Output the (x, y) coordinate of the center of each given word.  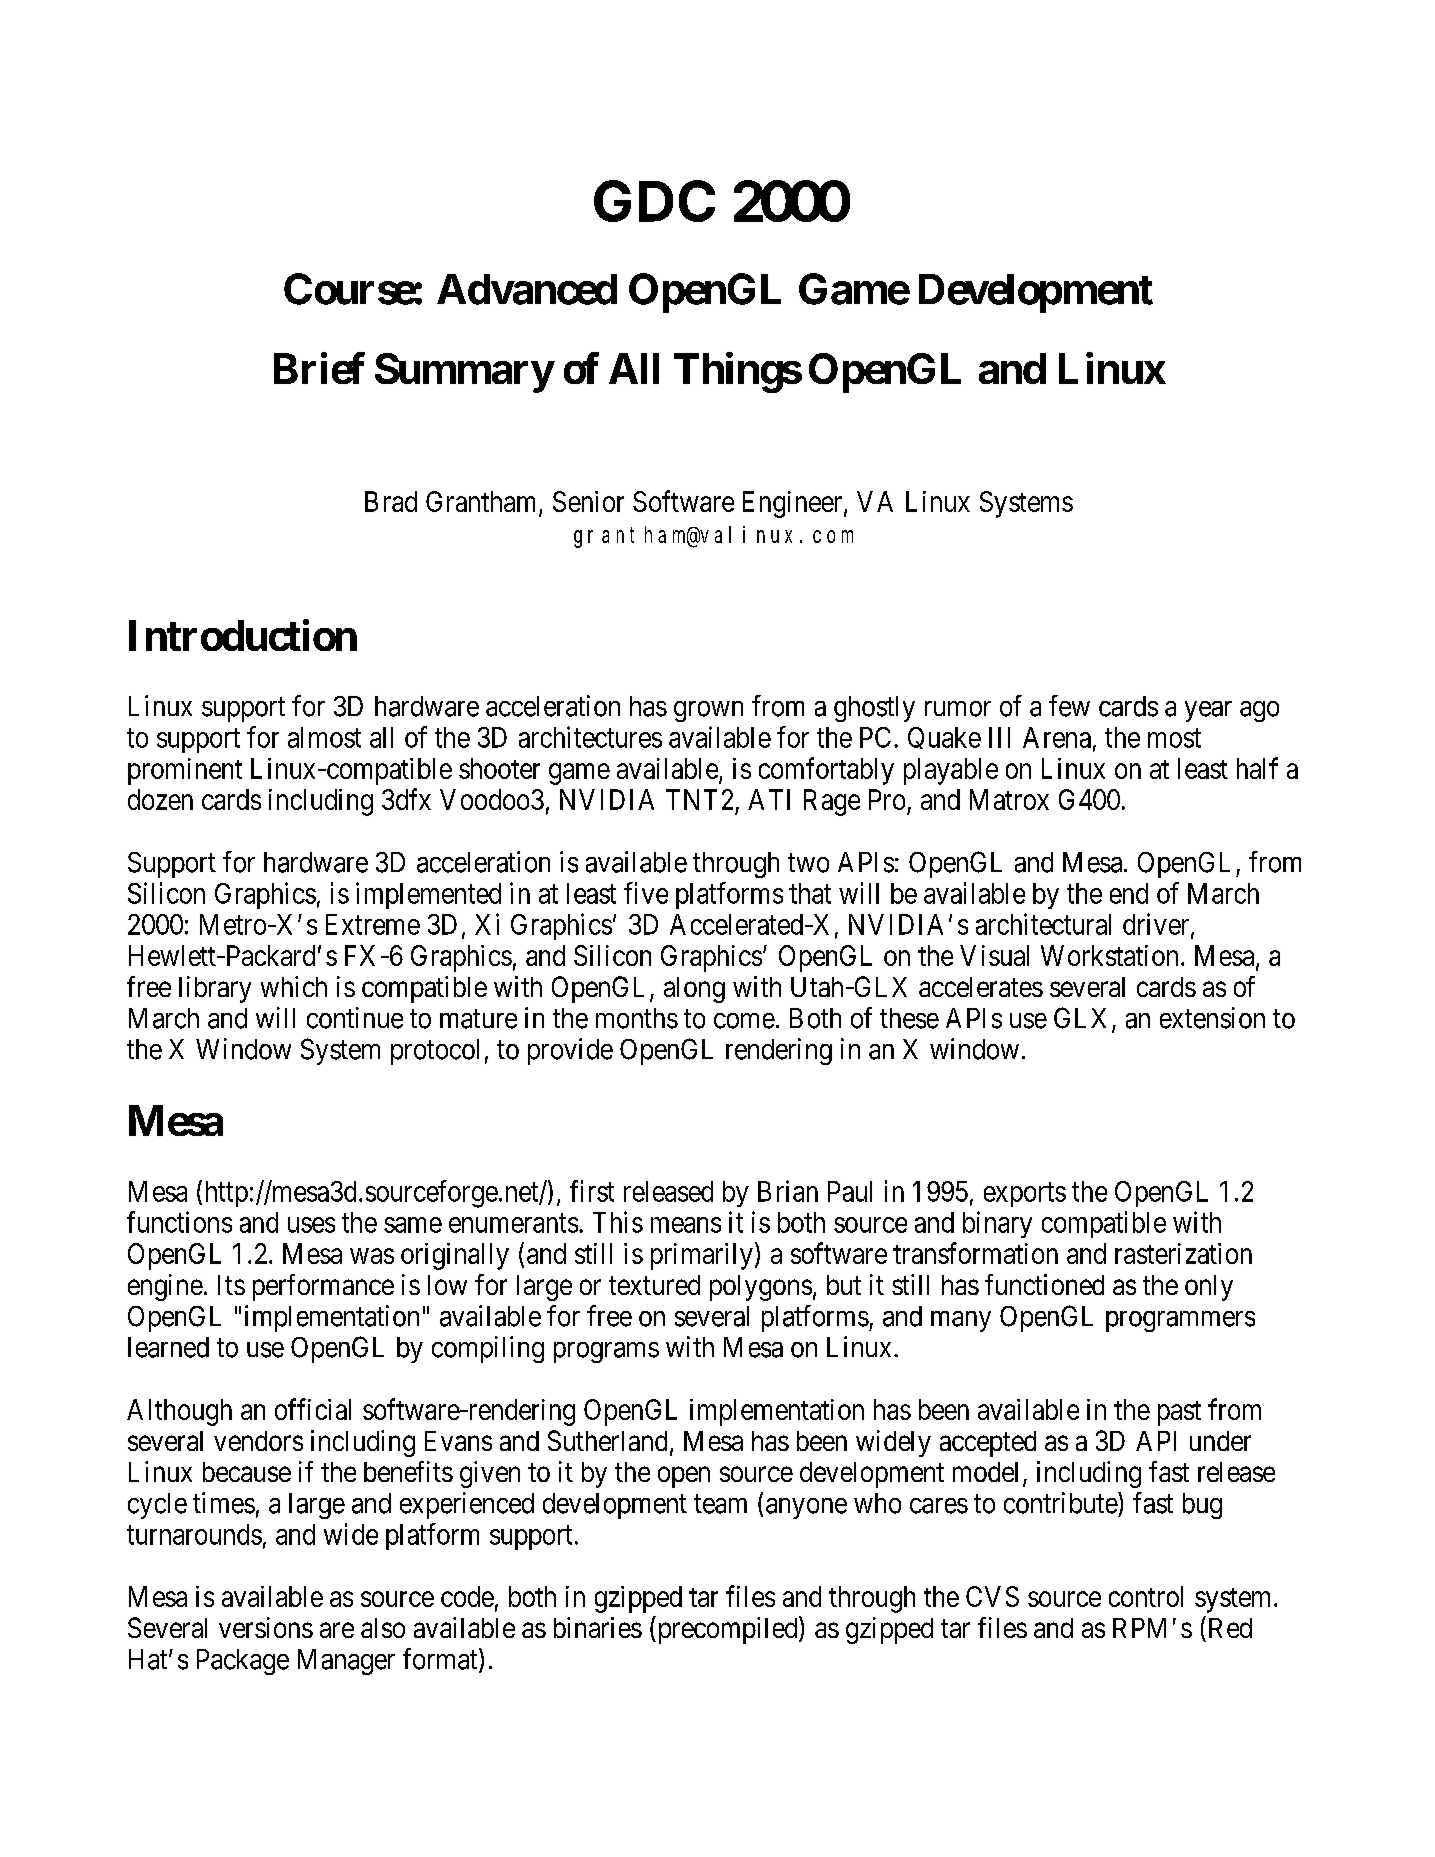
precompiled (727, 1630)
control (1146, 1596)
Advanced (527, 289)
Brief (319, 368)
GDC (654, 201)
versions (266, 1627)
